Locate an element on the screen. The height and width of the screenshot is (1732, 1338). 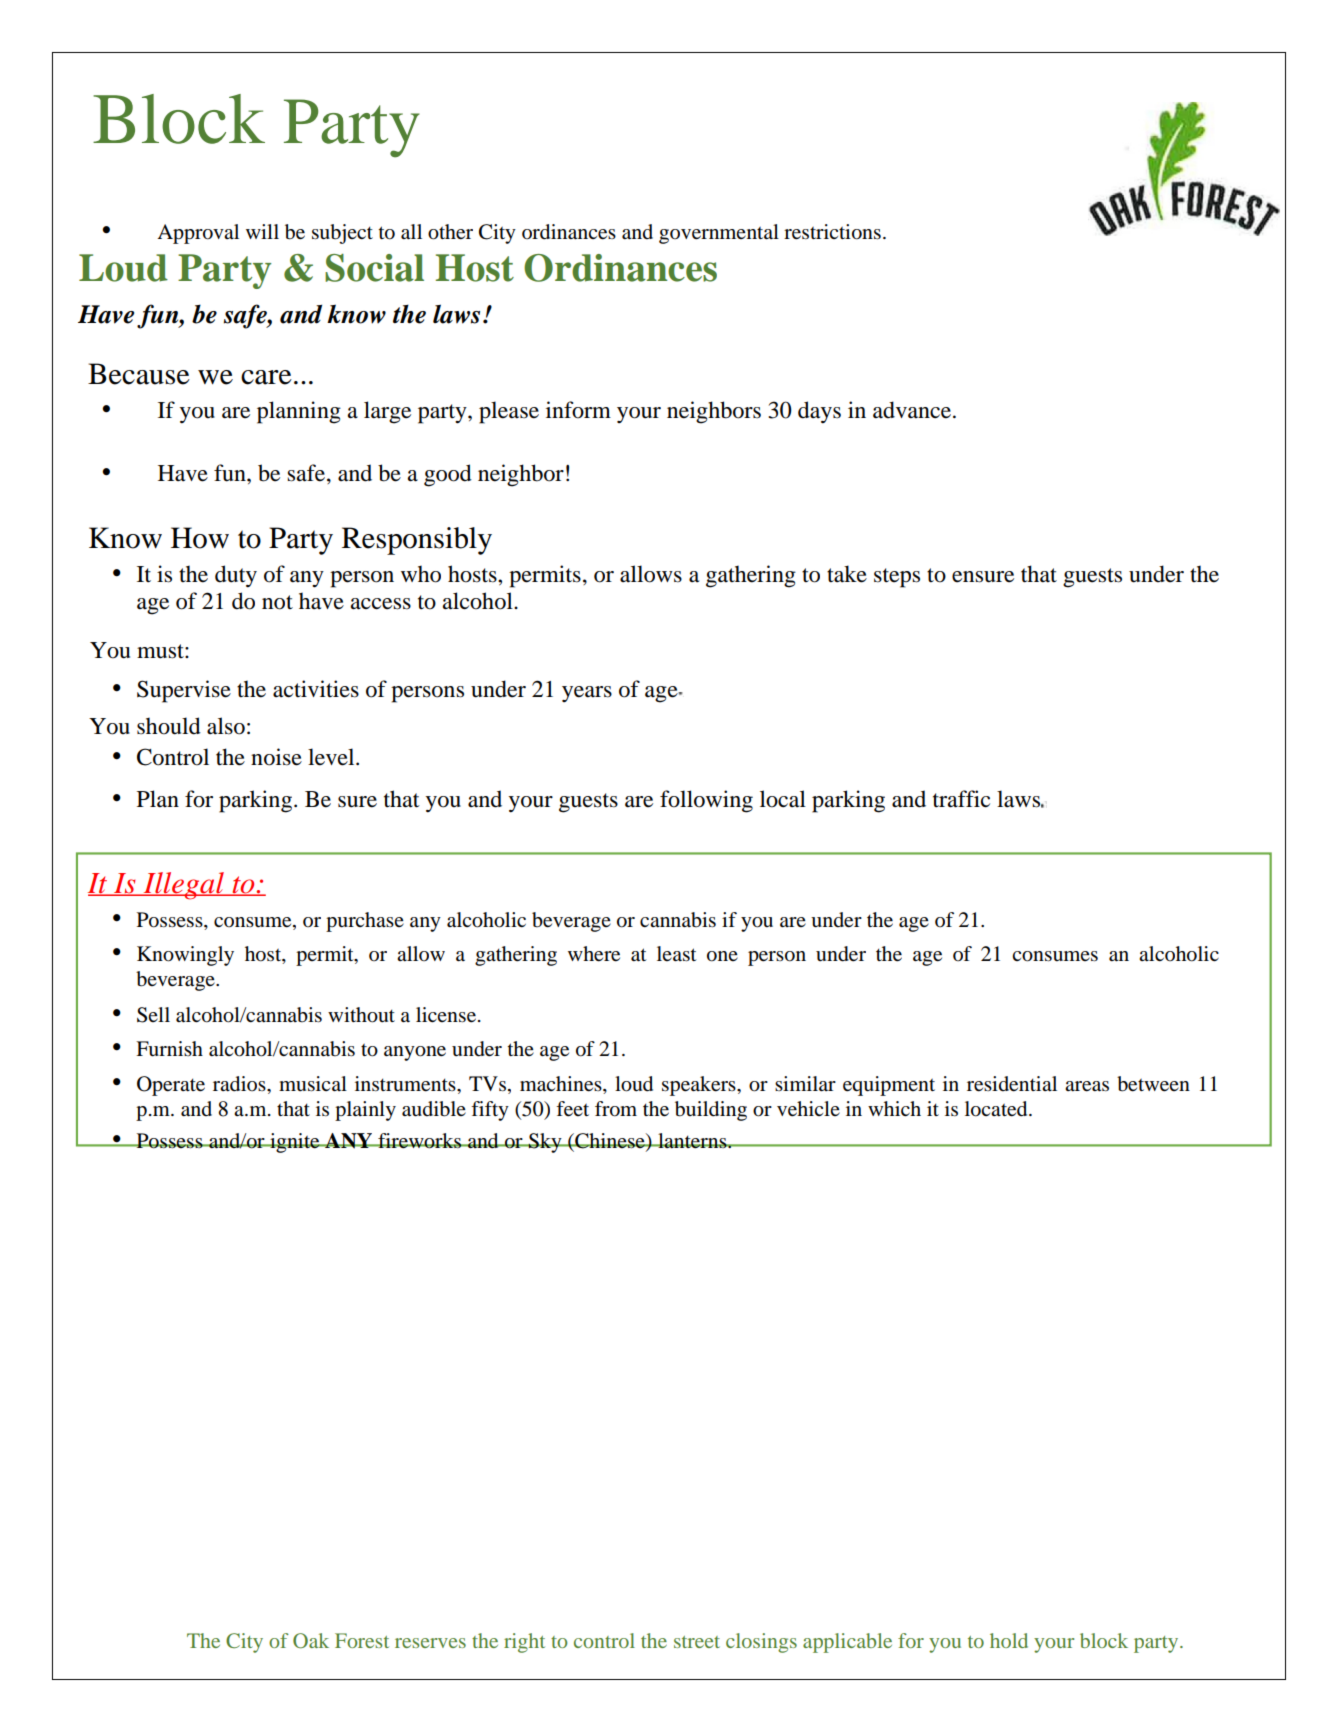
hold is located at coordinates (1009, 1640).
